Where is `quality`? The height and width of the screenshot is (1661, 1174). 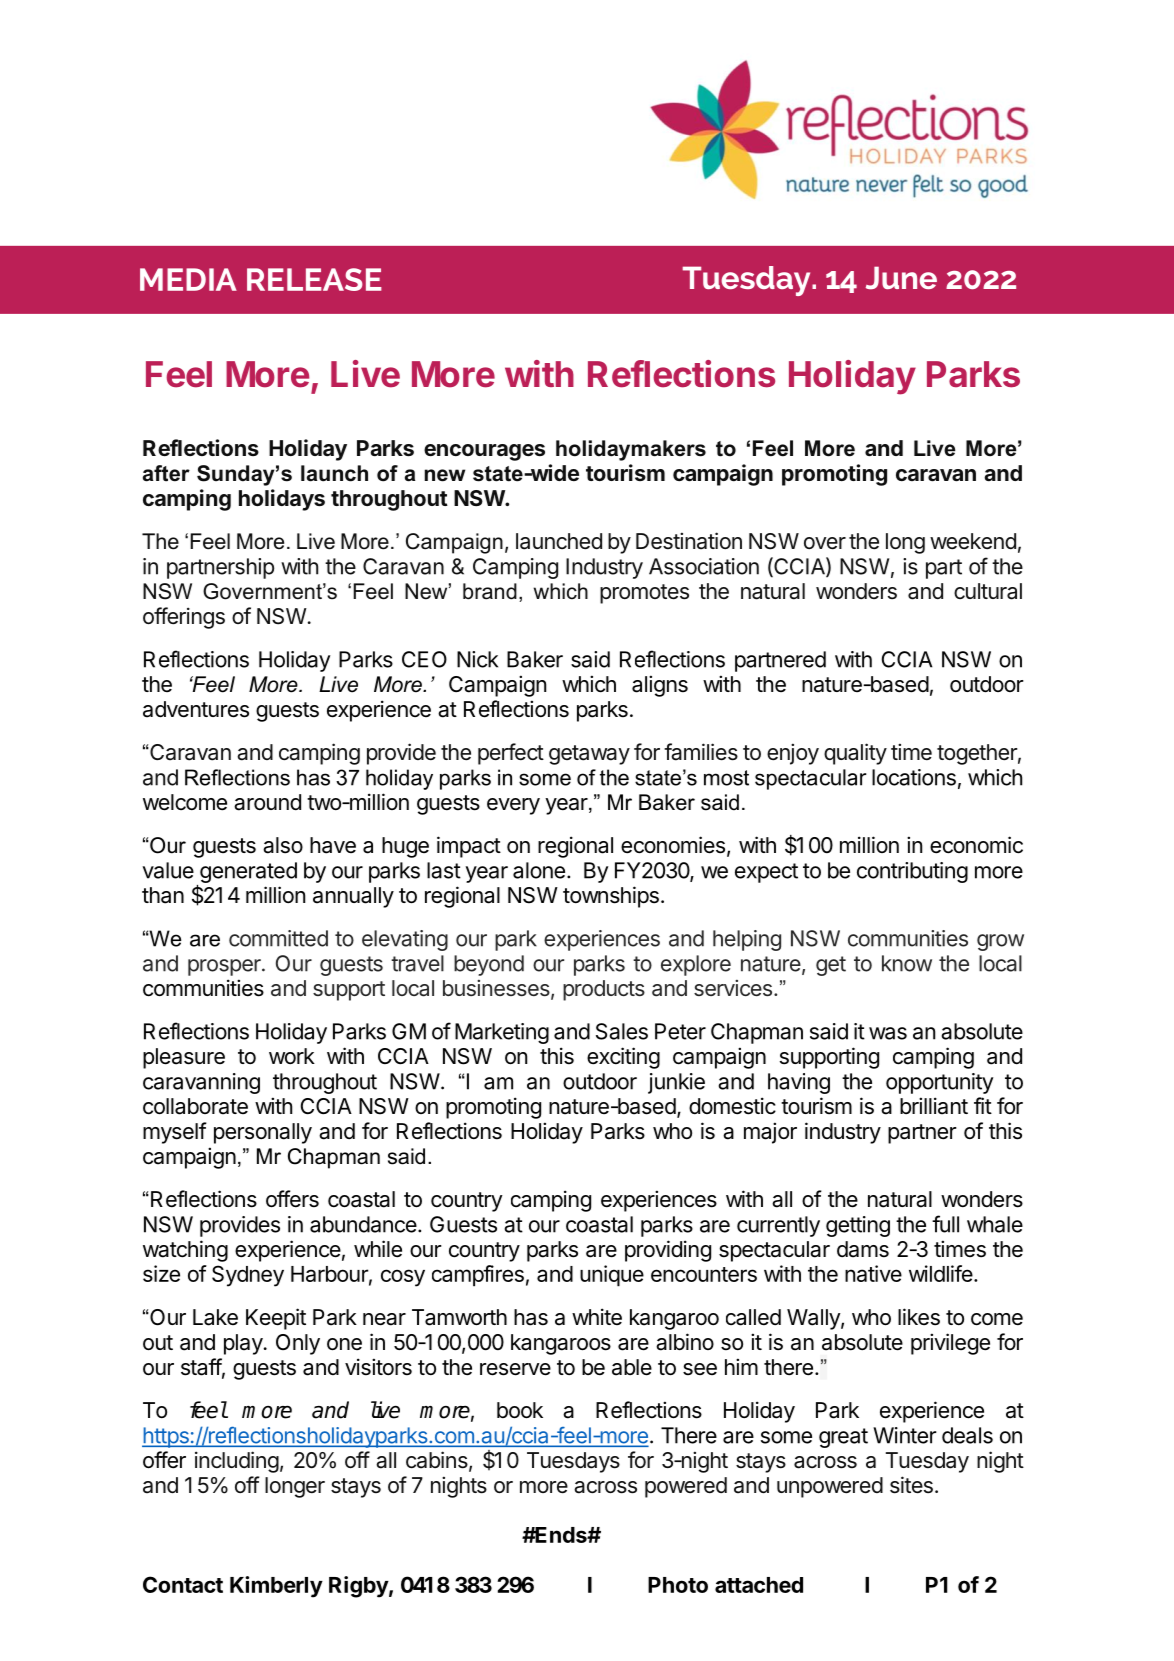 quality is located at coordinates (855, 754).
